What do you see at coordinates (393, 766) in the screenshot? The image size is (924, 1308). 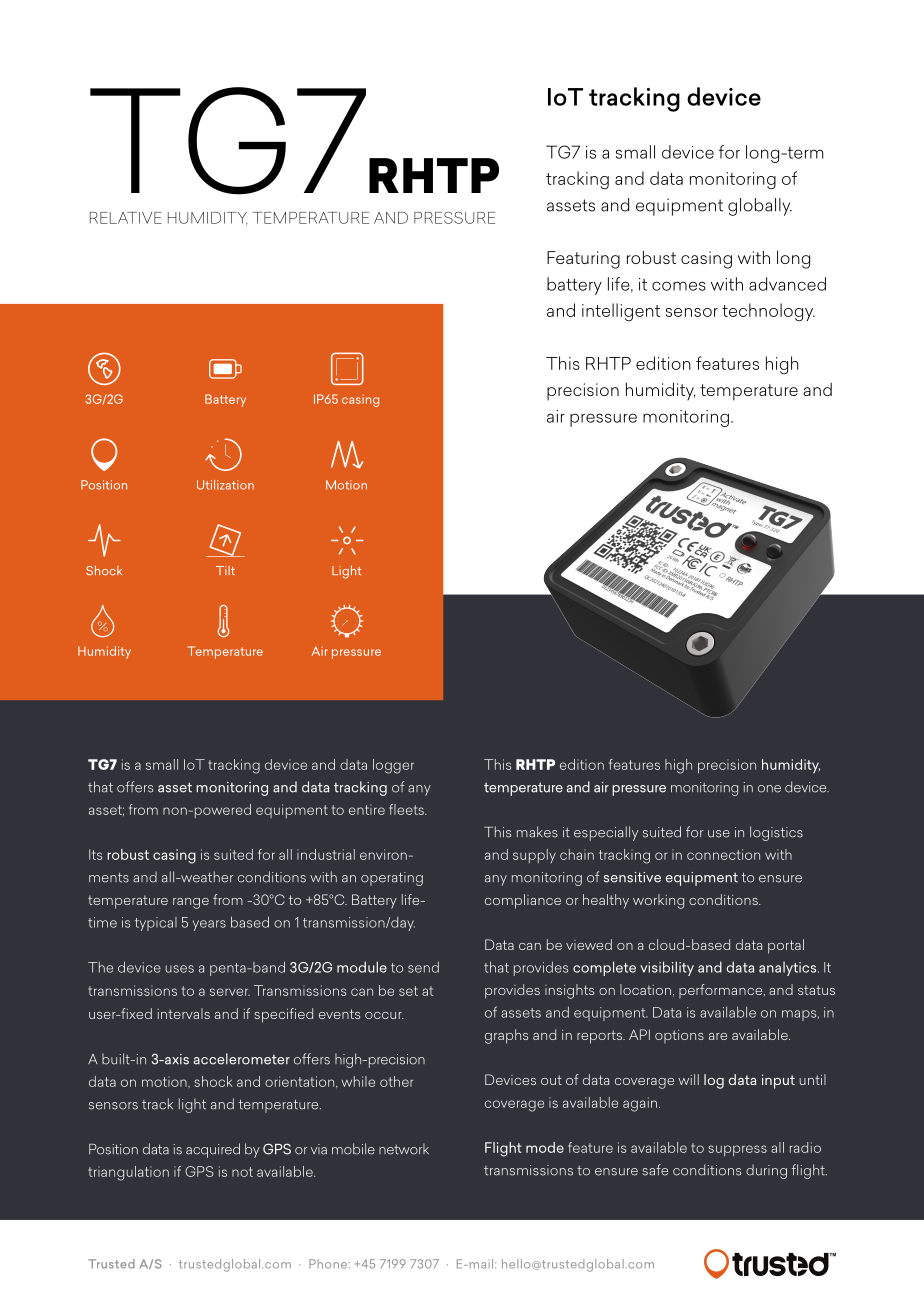 I see `logger` at bounding box center [393, 766].
